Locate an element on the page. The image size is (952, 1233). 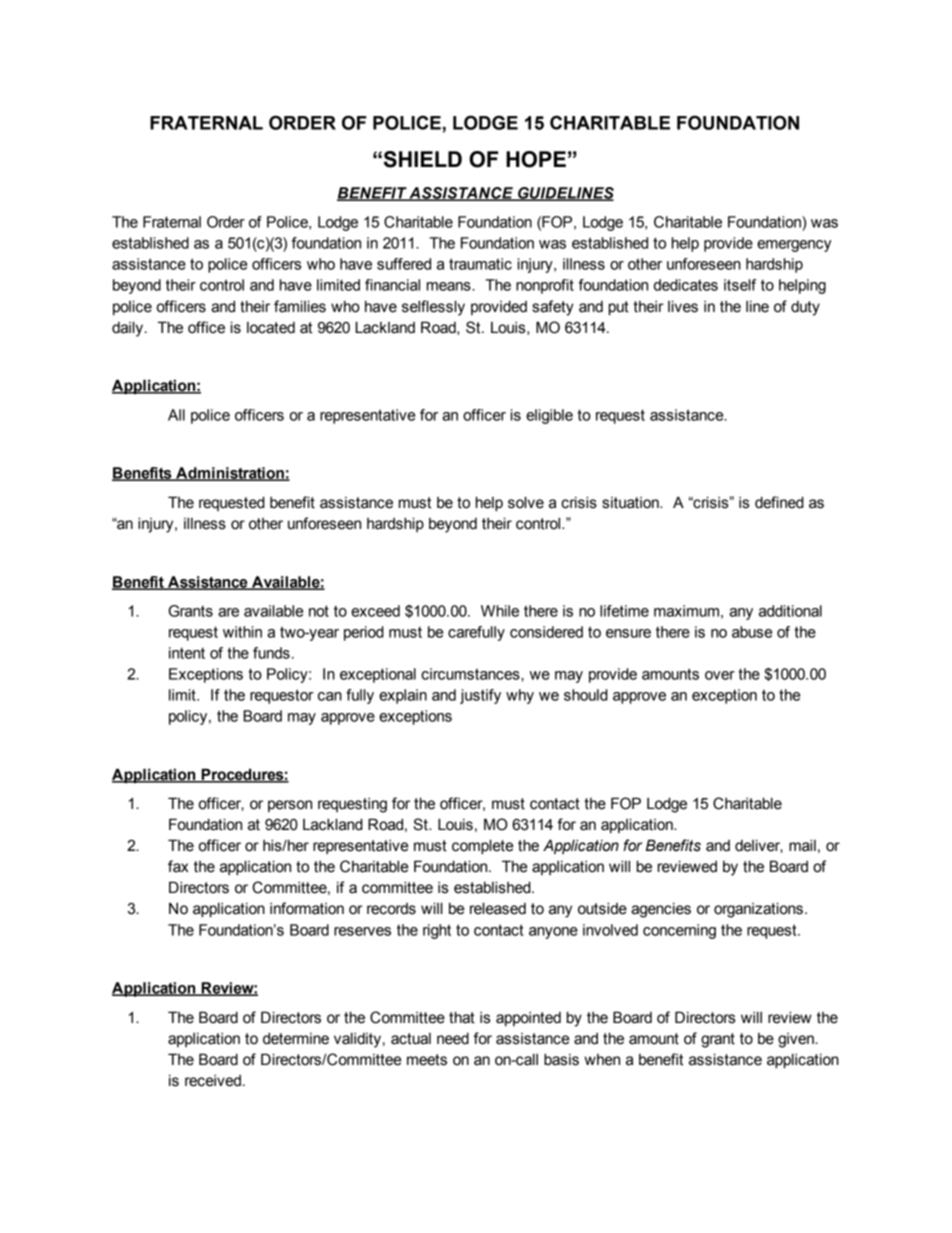
HOPE is located at coordinates (536, 159).
